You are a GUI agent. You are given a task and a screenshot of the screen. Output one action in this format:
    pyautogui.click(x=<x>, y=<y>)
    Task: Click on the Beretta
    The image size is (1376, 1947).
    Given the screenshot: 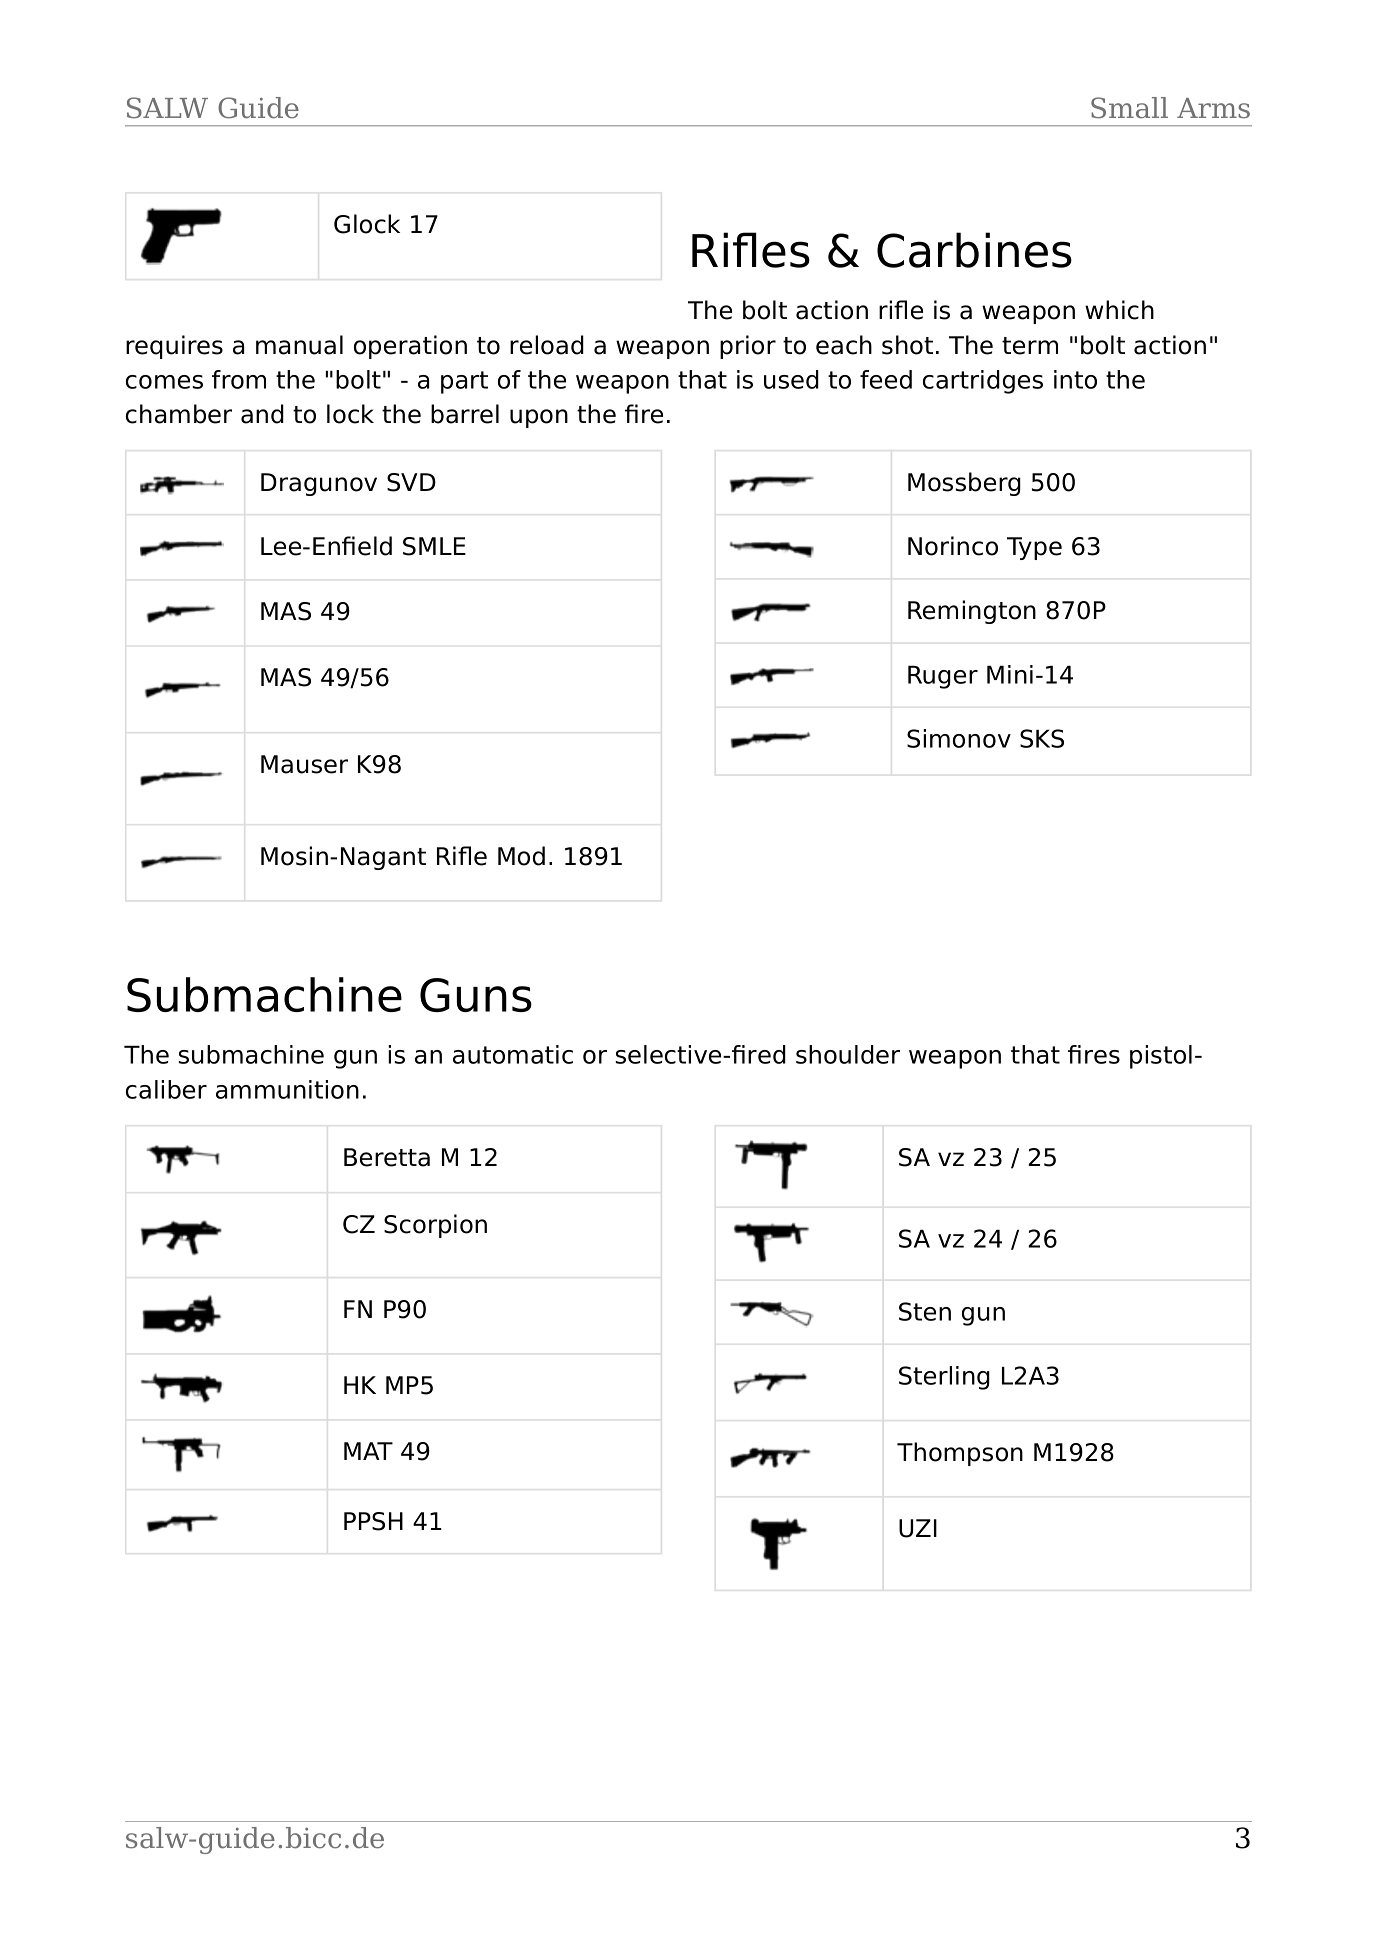 What is the action you would take?
    pyautogui.click(x=387, y=1157)
